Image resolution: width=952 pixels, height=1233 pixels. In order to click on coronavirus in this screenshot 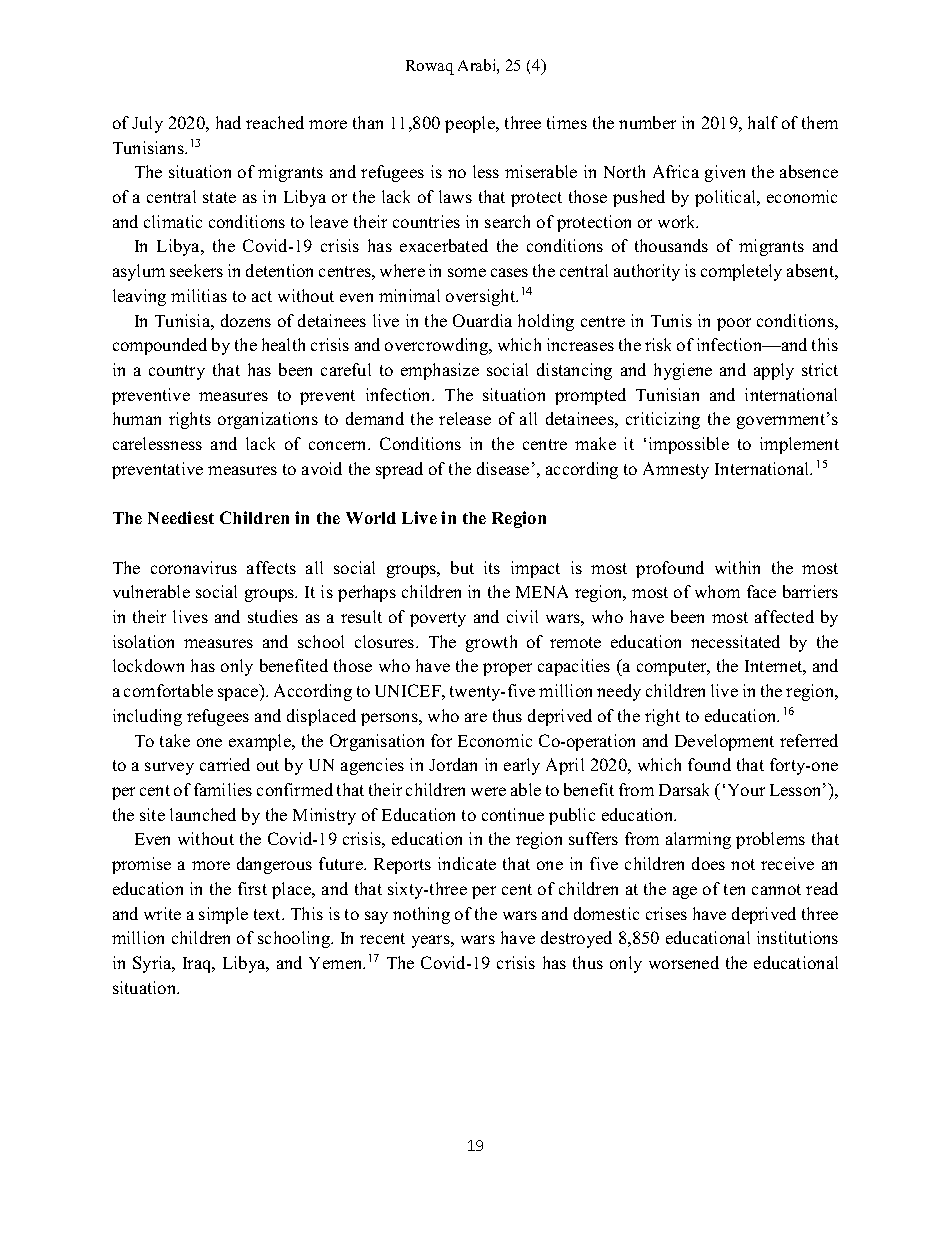, I will do `click(194, 567)`.
